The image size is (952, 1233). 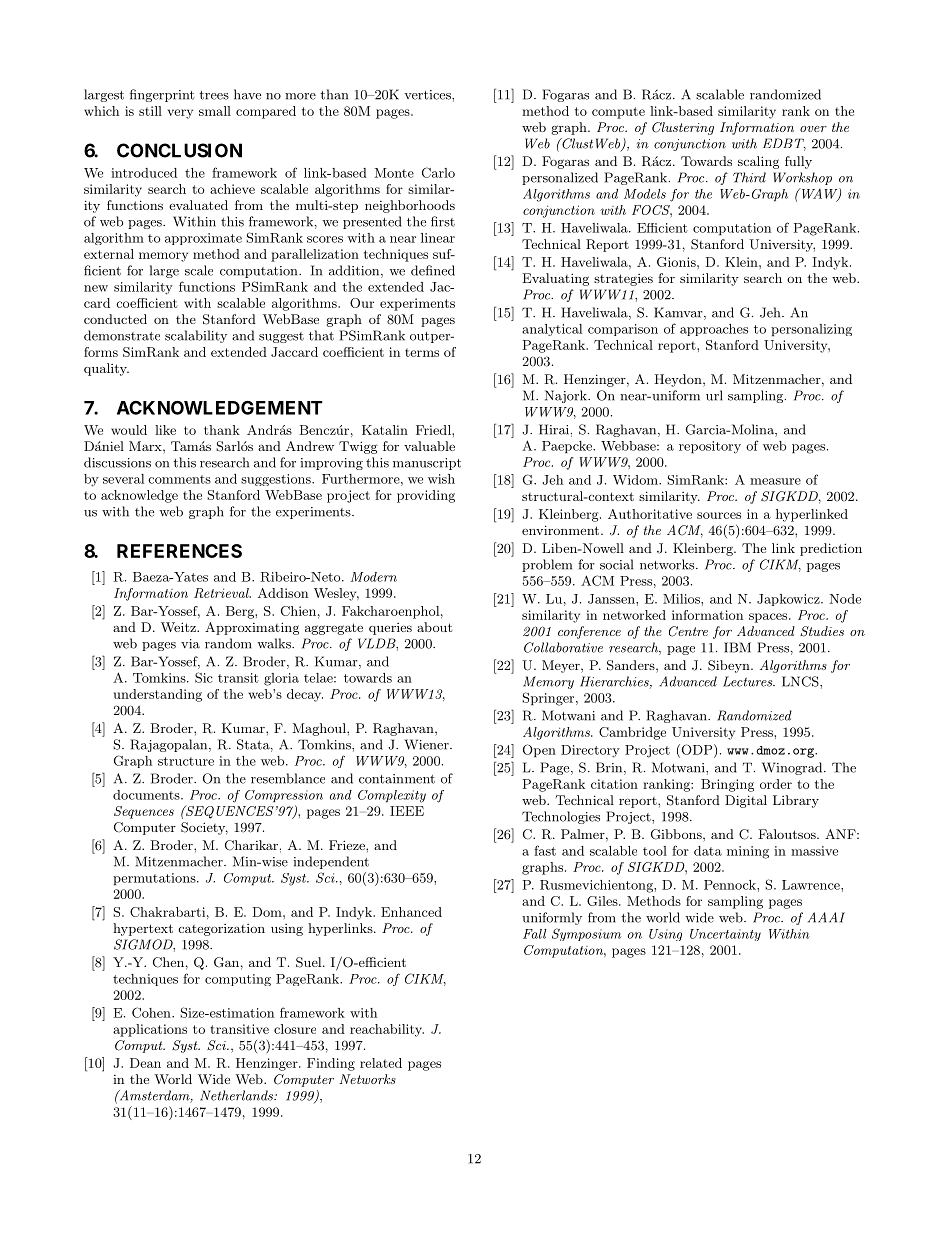 I want to click on like, so click(x=165, y=430).
